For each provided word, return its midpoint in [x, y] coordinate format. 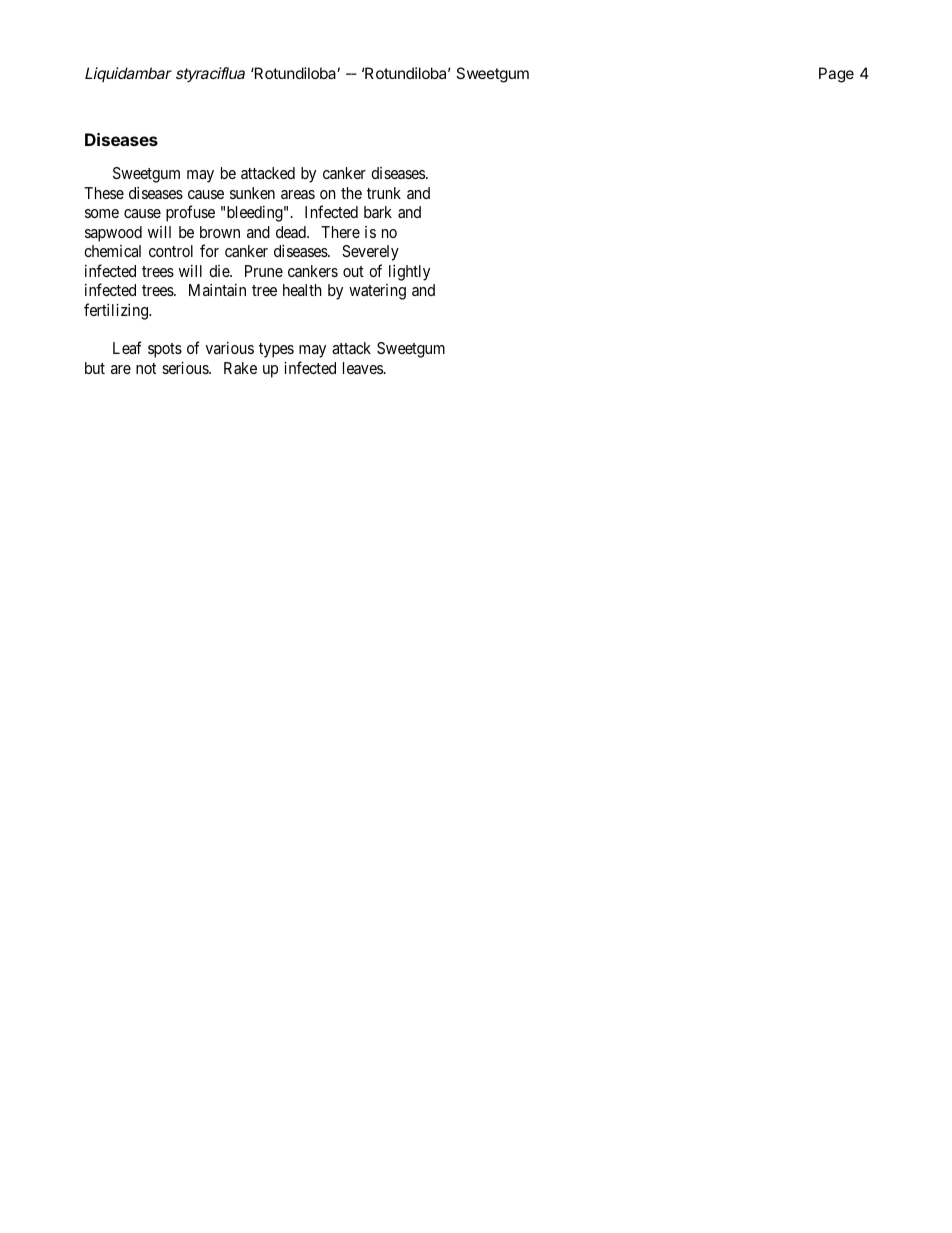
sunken [252, 193]
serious [186, 368]
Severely [370, 253]
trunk [384, 193]
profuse [190, 213]
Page [836, 75]
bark [378, 212]
